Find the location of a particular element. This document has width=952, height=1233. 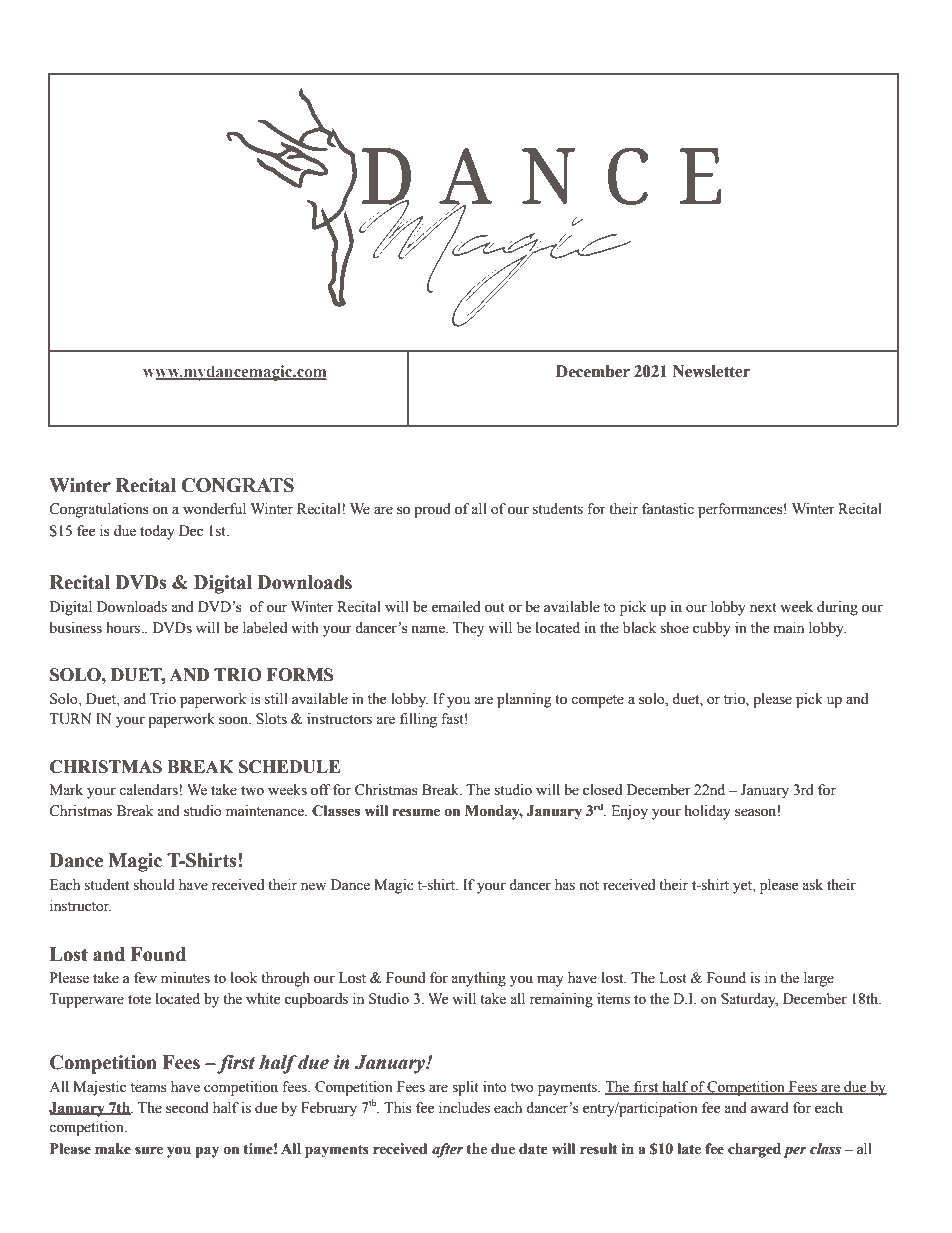

They is located at coordinates (468, 629).
